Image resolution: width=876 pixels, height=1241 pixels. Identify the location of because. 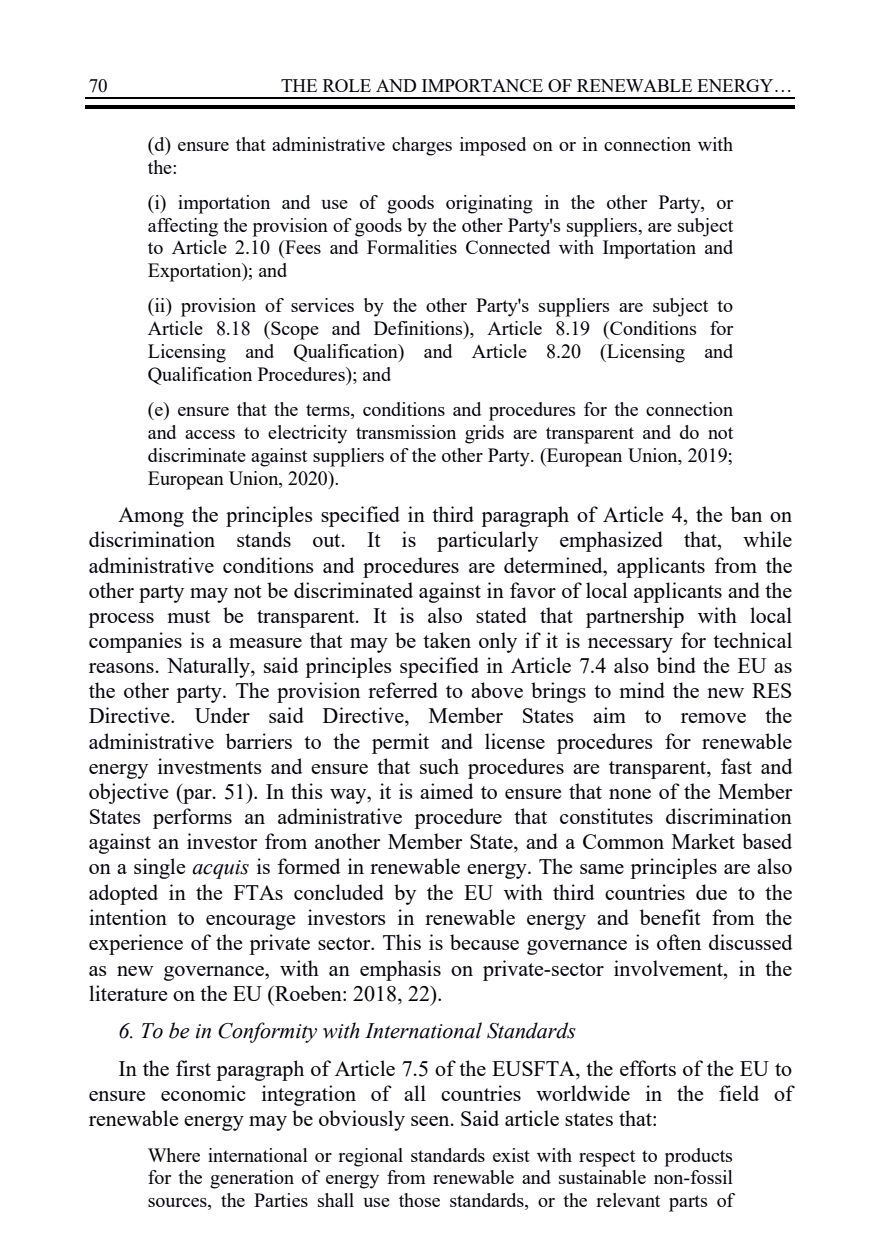
(484, 942).
